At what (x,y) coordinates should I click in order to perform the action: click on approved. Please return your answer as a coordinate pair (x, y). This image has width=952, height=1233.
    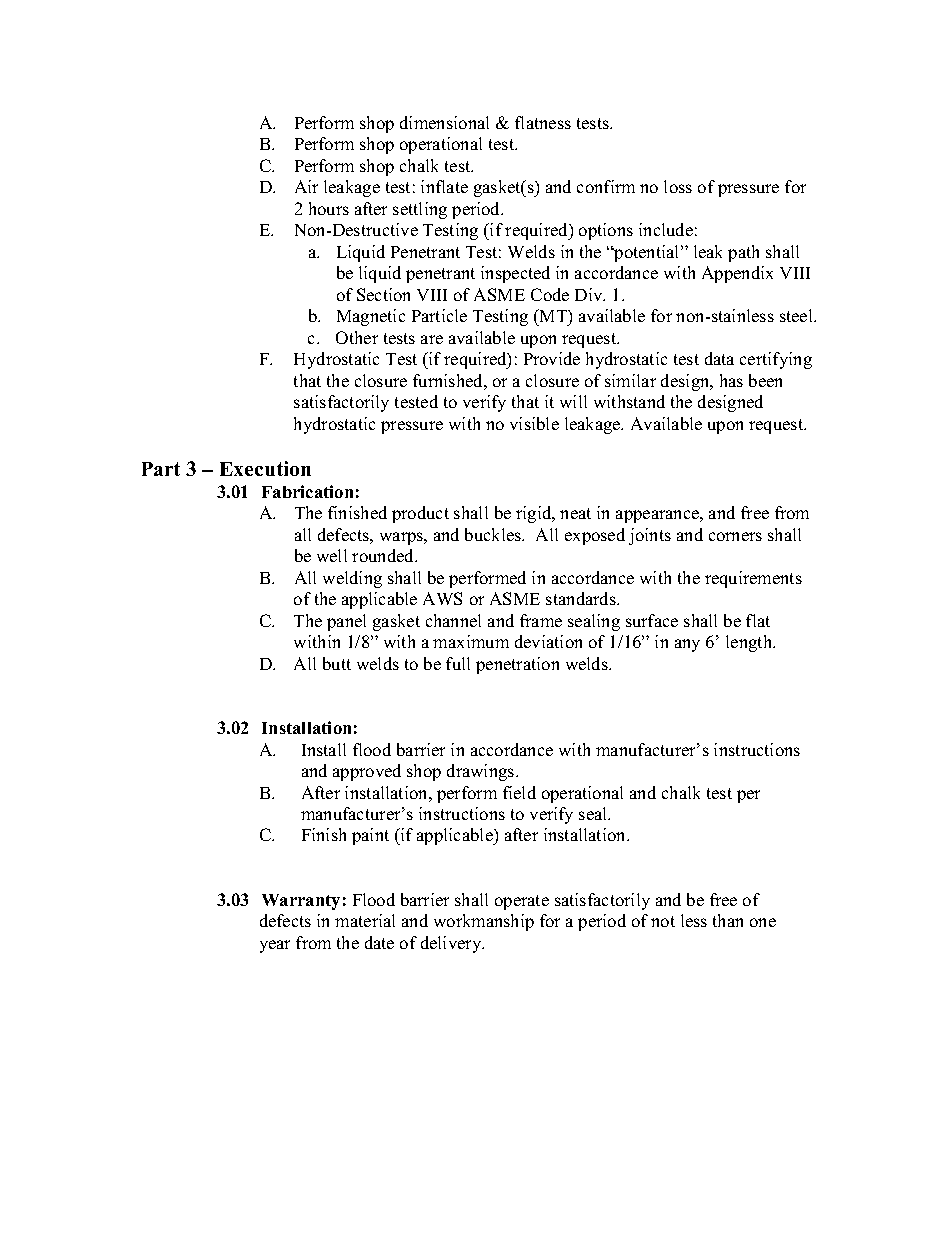
    Looking at the image, I should click on (367, 772).
